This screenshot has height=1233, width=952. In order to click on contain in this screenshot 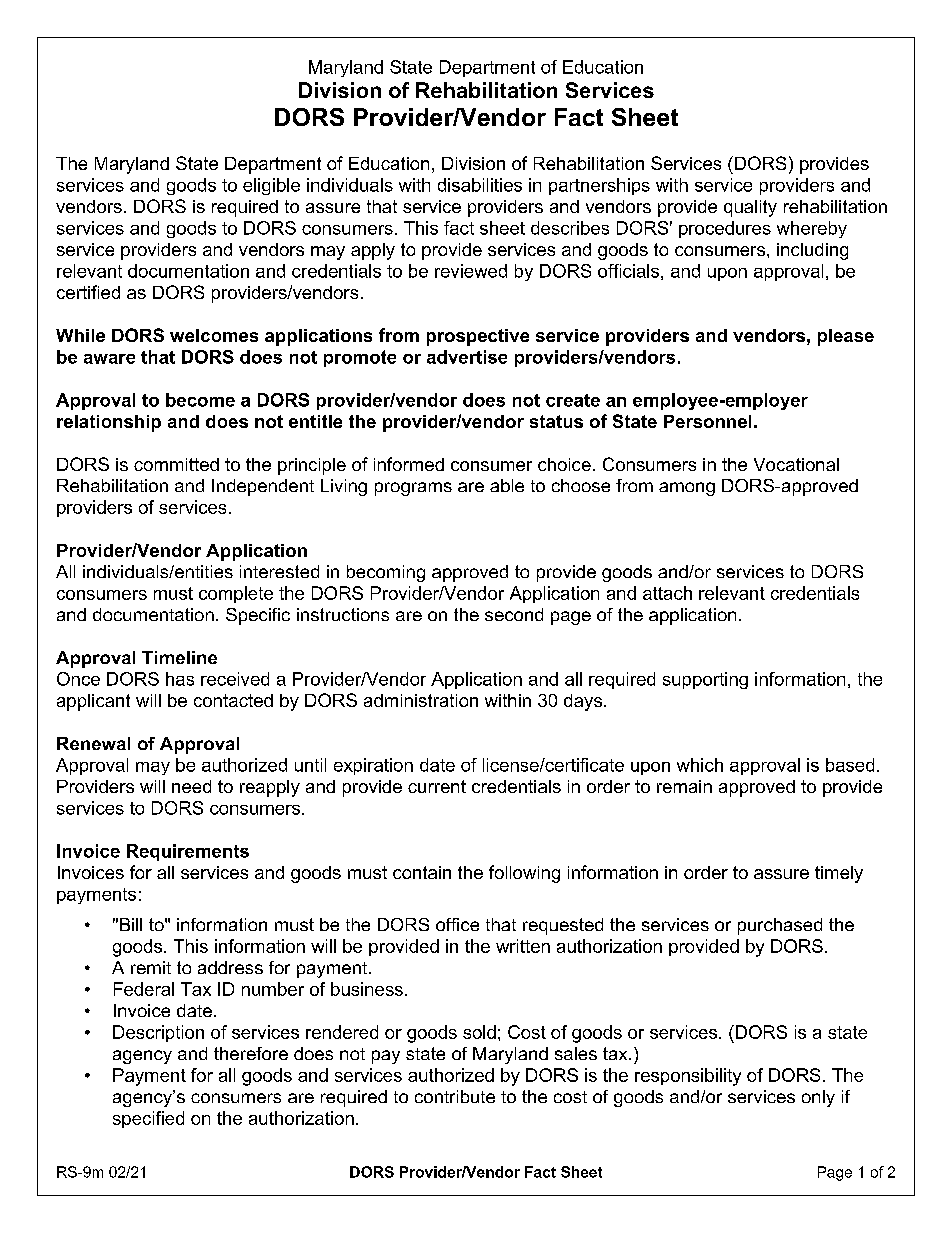, I will do `click(422, 872)`.
